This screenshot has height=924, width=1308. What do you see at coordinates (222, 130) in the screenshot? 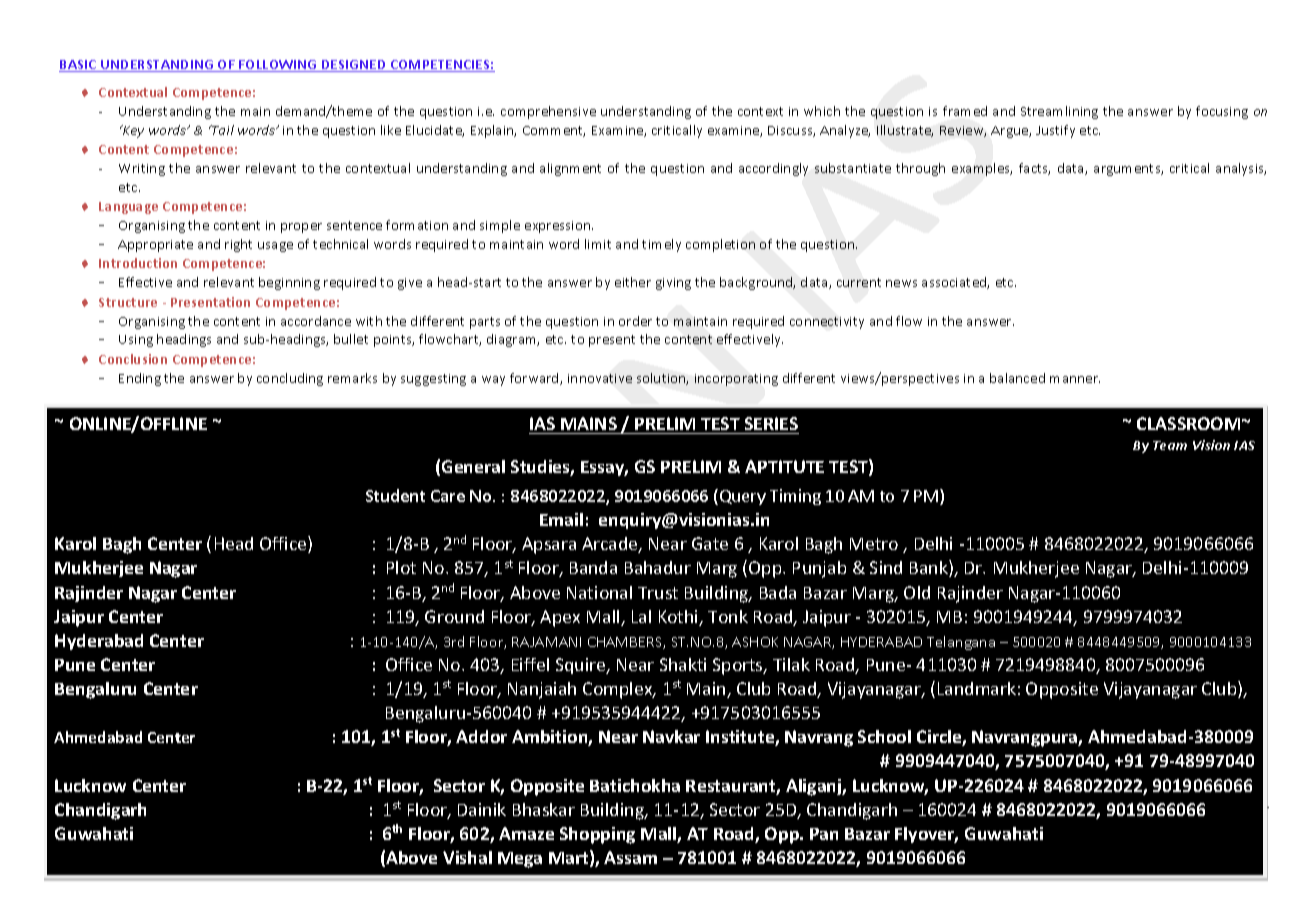
I see `Tail` at bounding box center [222, 130].
